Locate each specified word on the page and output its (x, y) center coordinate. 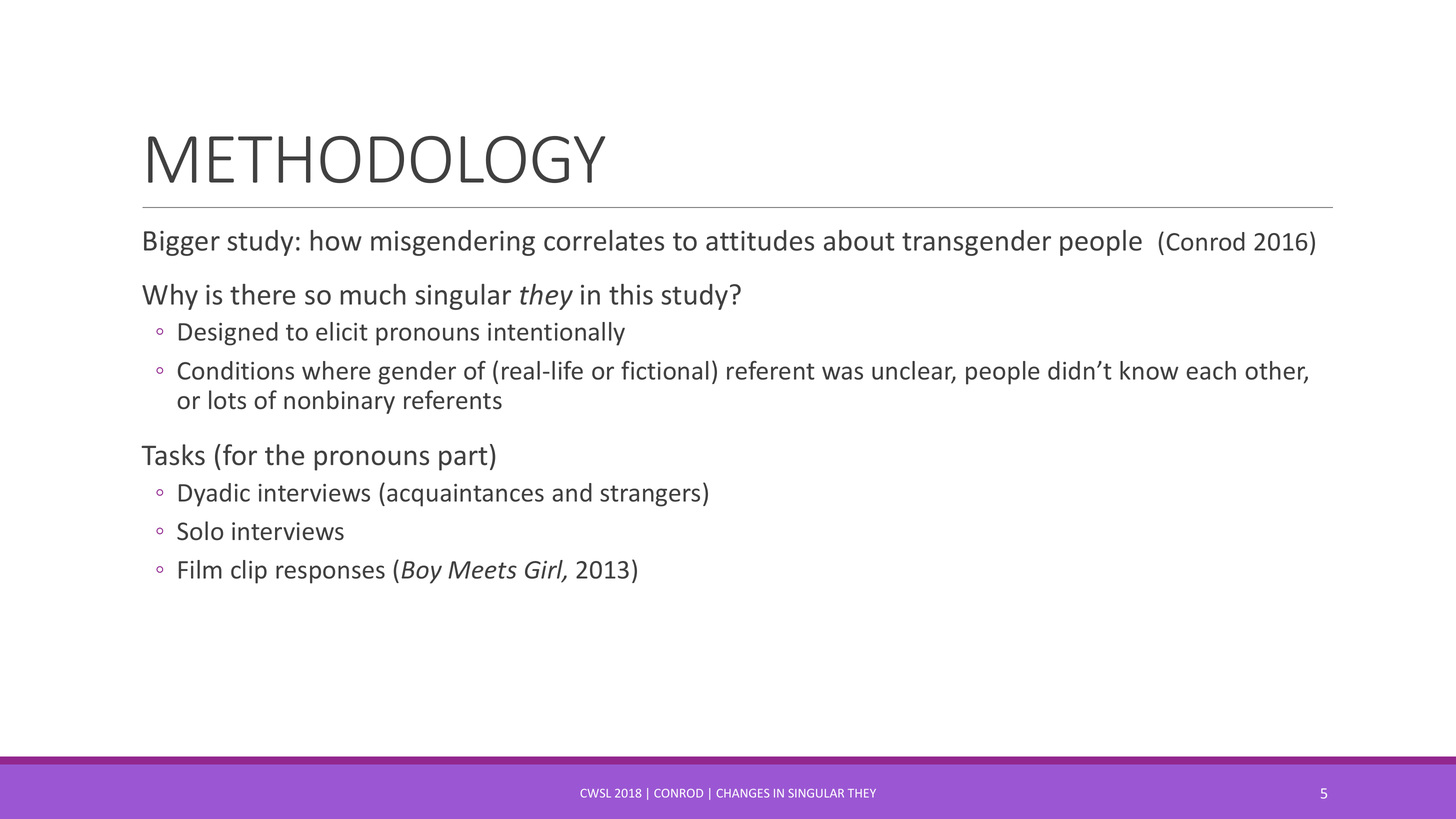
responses (330, 574)
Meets (482, 570)
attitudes (760, 240)
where (336, 370)
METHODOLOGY (376, 159)
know (1149, 370)
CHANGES (743, 793)
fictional (665, 370)
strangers (650, 496)
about (859, 240)
